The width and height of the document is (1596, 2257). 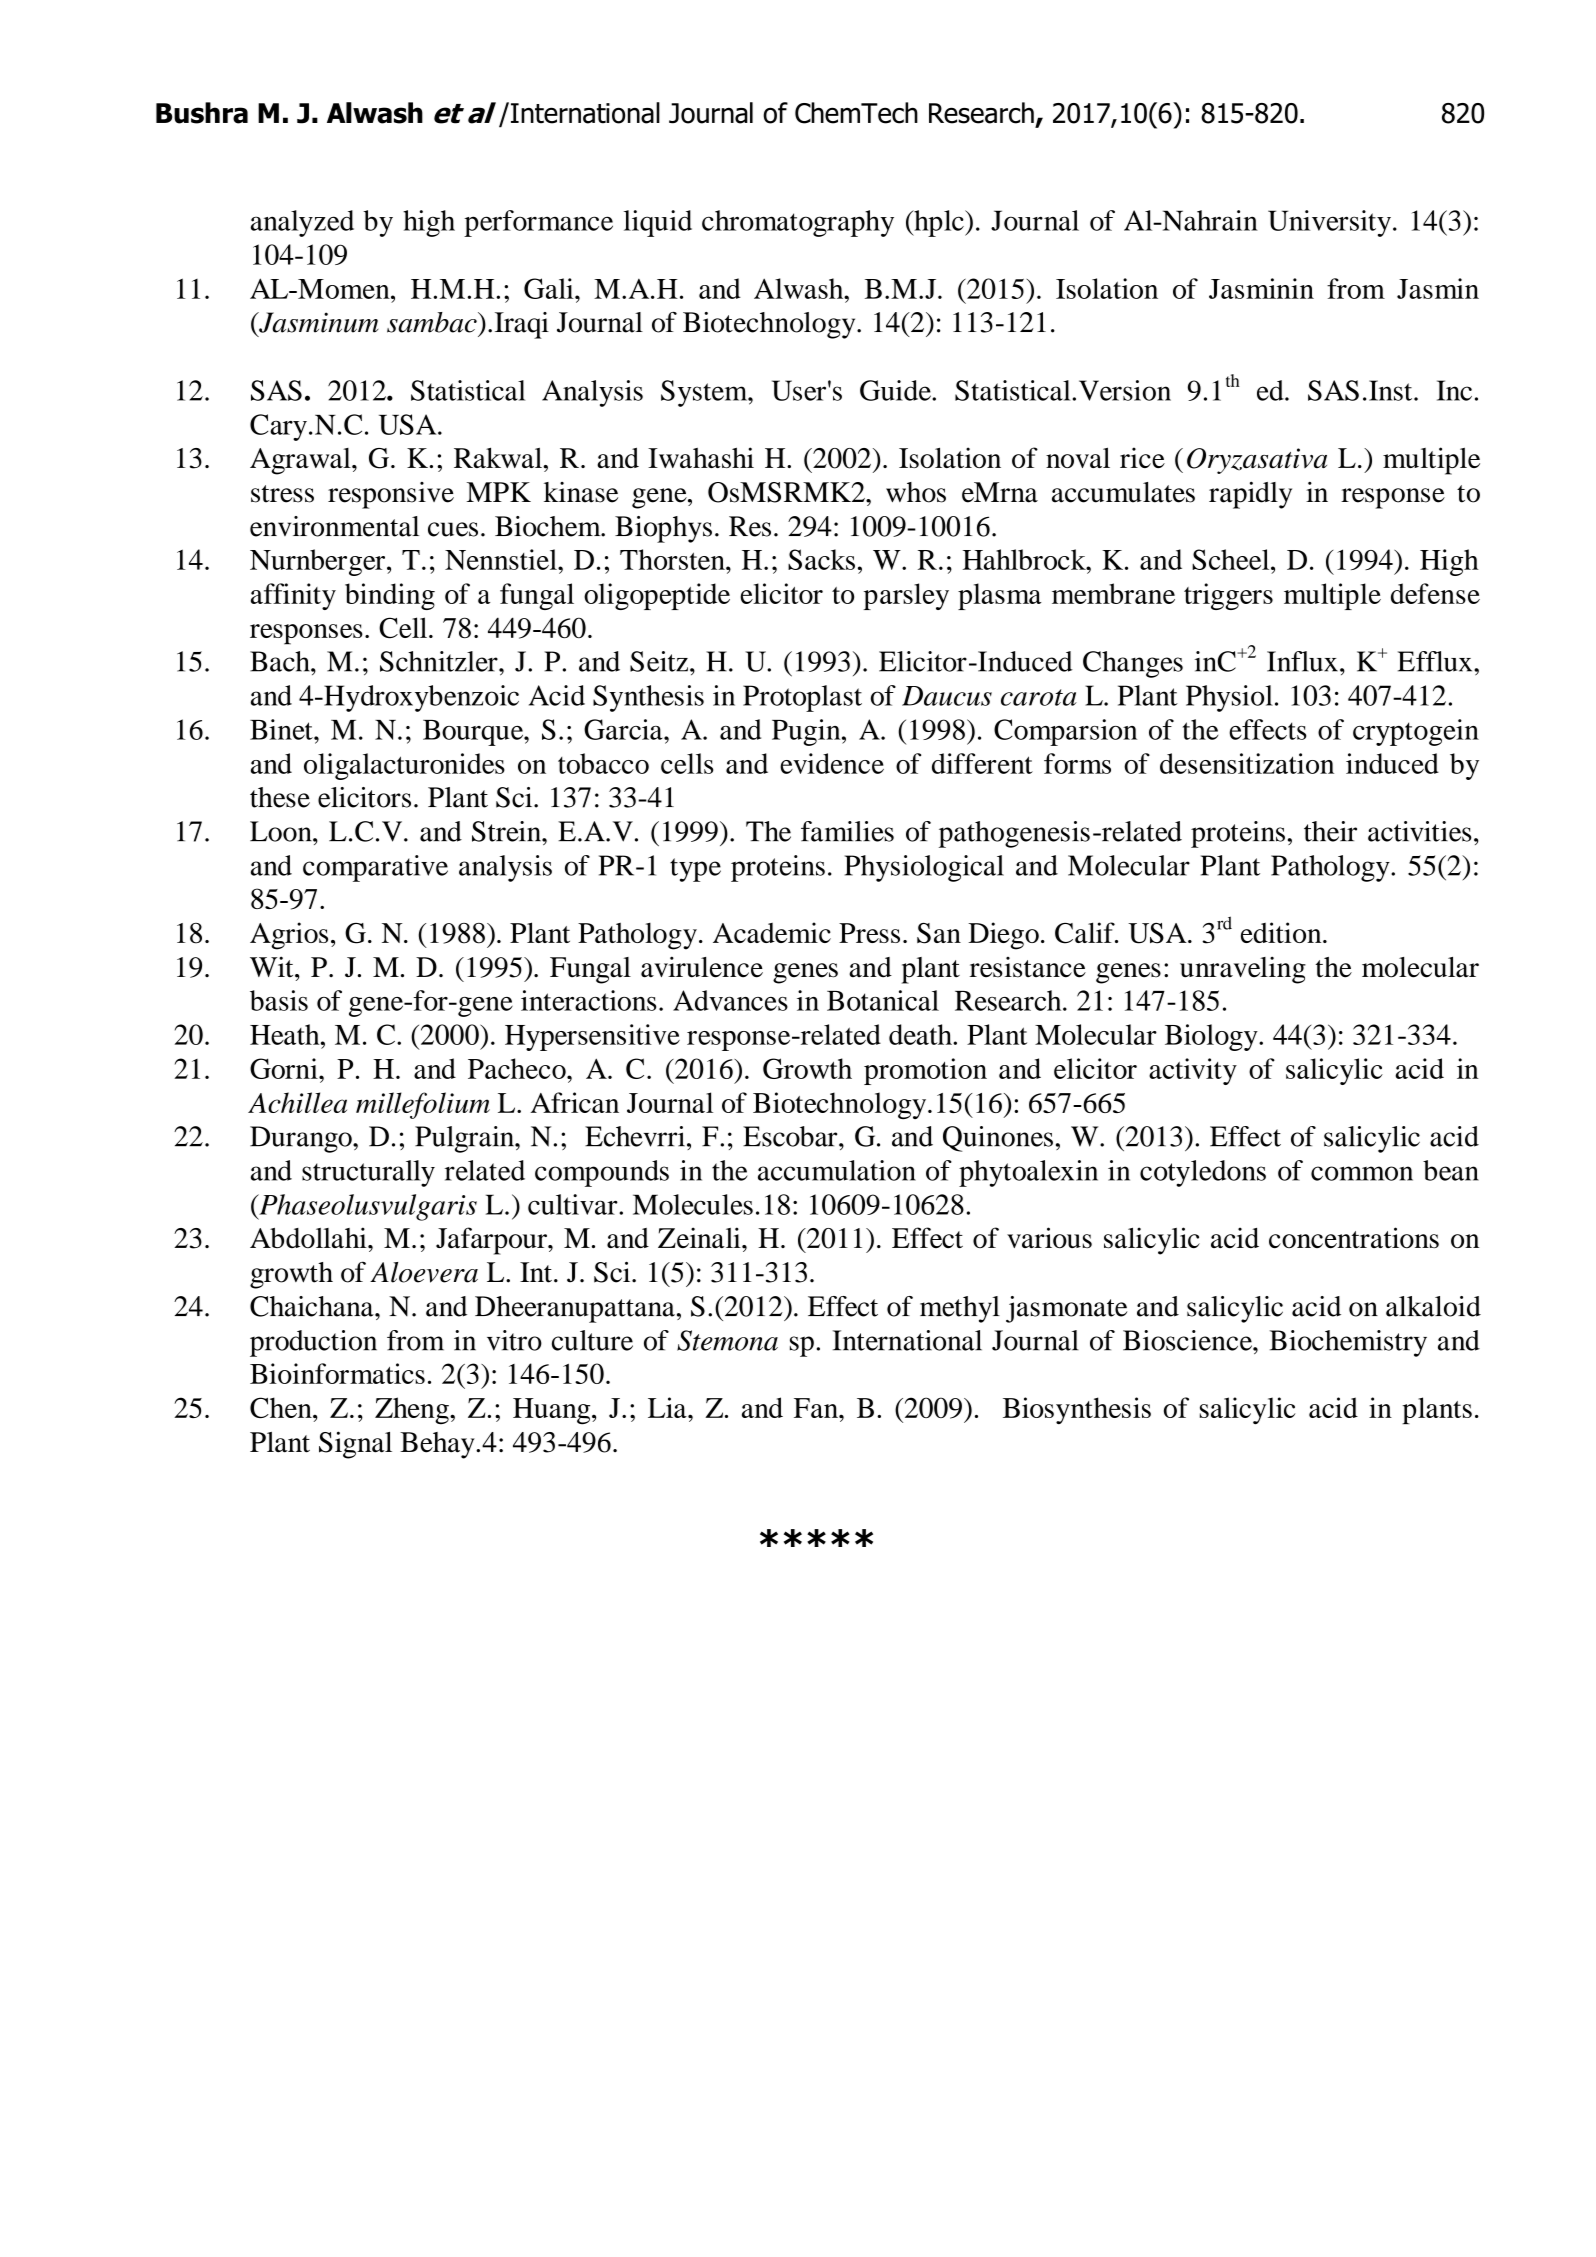 I want to click on binding, so click(x=390, y=596).
